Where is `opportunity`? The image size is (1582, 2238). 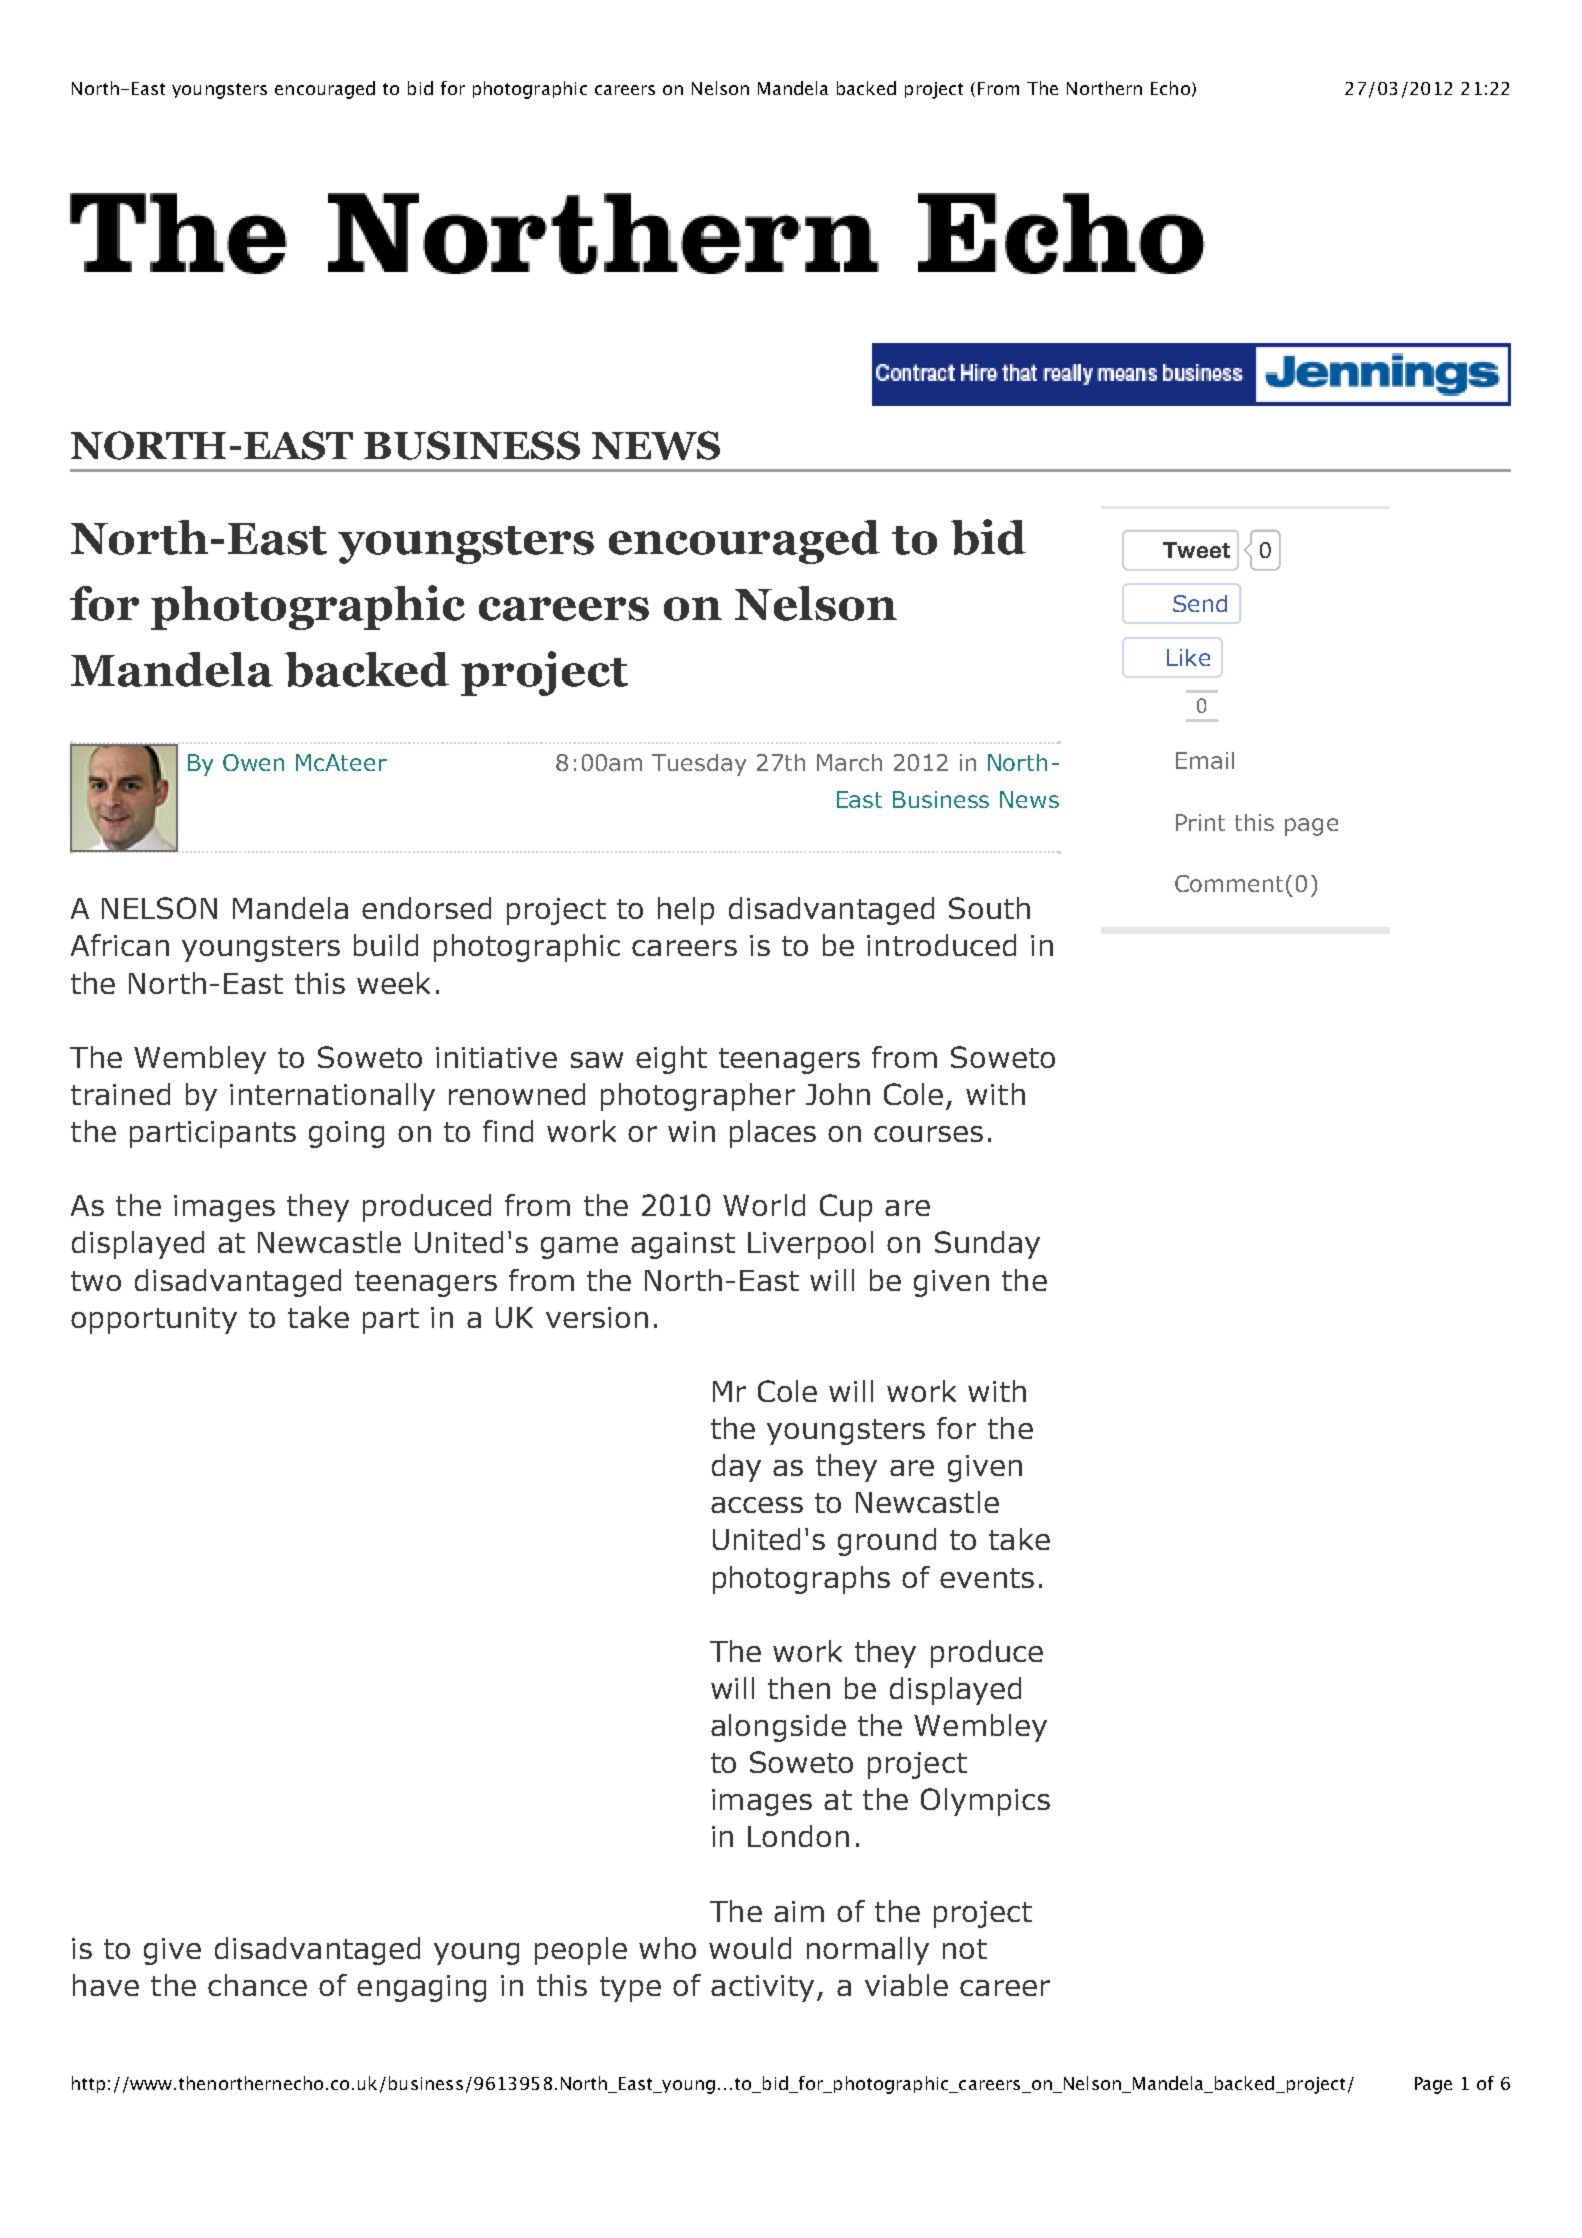 opportunity is located at coordinates (154, 1320).
